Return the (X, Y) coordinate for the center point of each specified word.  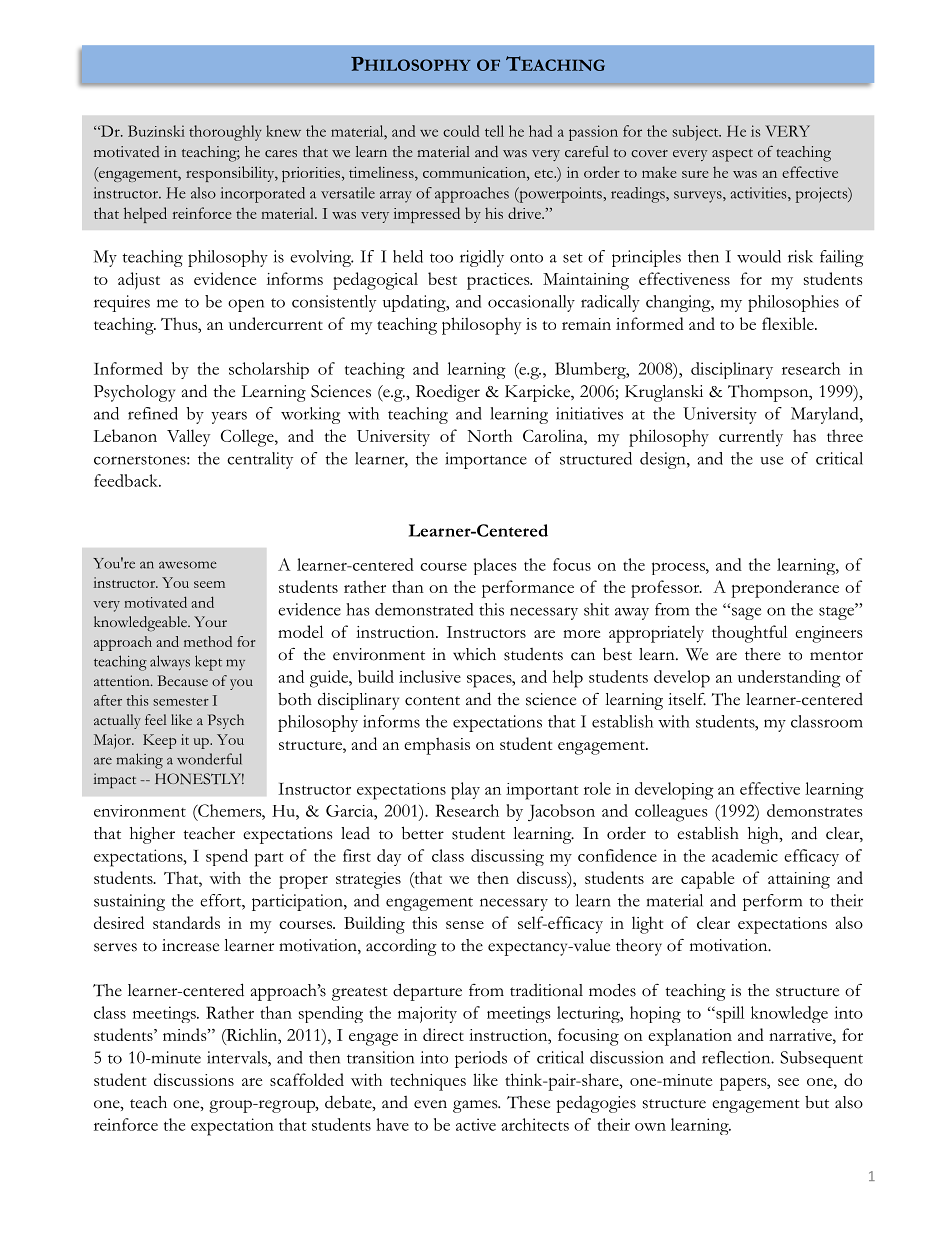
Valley (188, 438)
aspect (732, 155)
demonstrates (815, 810)
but (817, 1102)
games (476, 1106)
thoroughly (225, 133)
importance (486, 460)
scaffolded (307, 1079)
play (465, 791)
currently (751, 438)
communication (475, 172)
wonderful (209, 759)
